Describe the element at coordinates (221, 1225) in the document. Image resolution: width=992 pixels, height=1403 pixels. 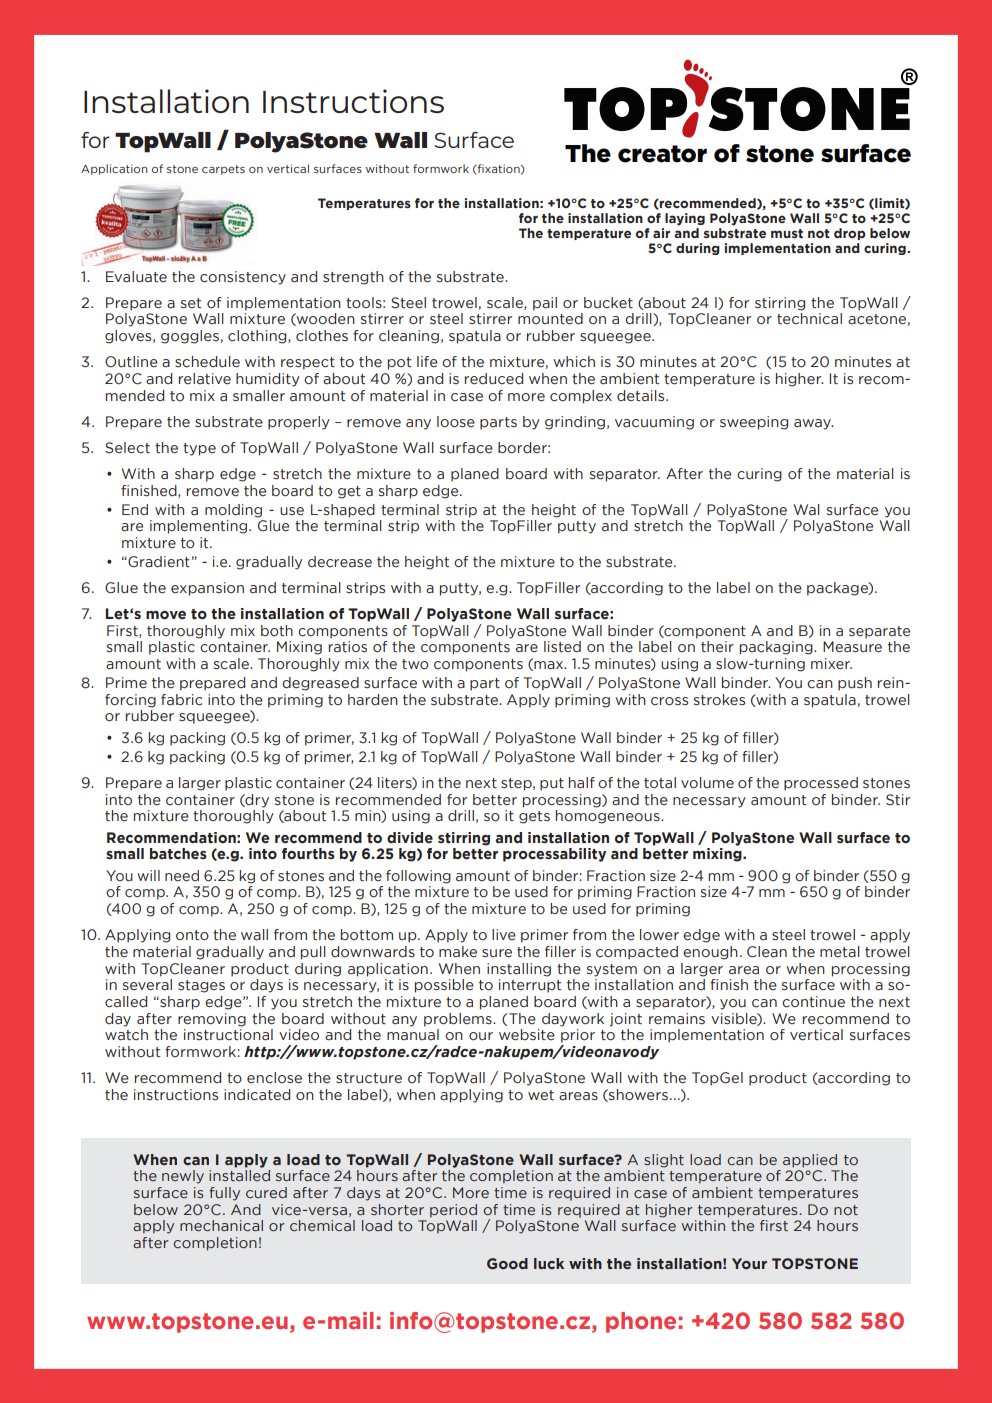
I see `mechanical` at that location.
